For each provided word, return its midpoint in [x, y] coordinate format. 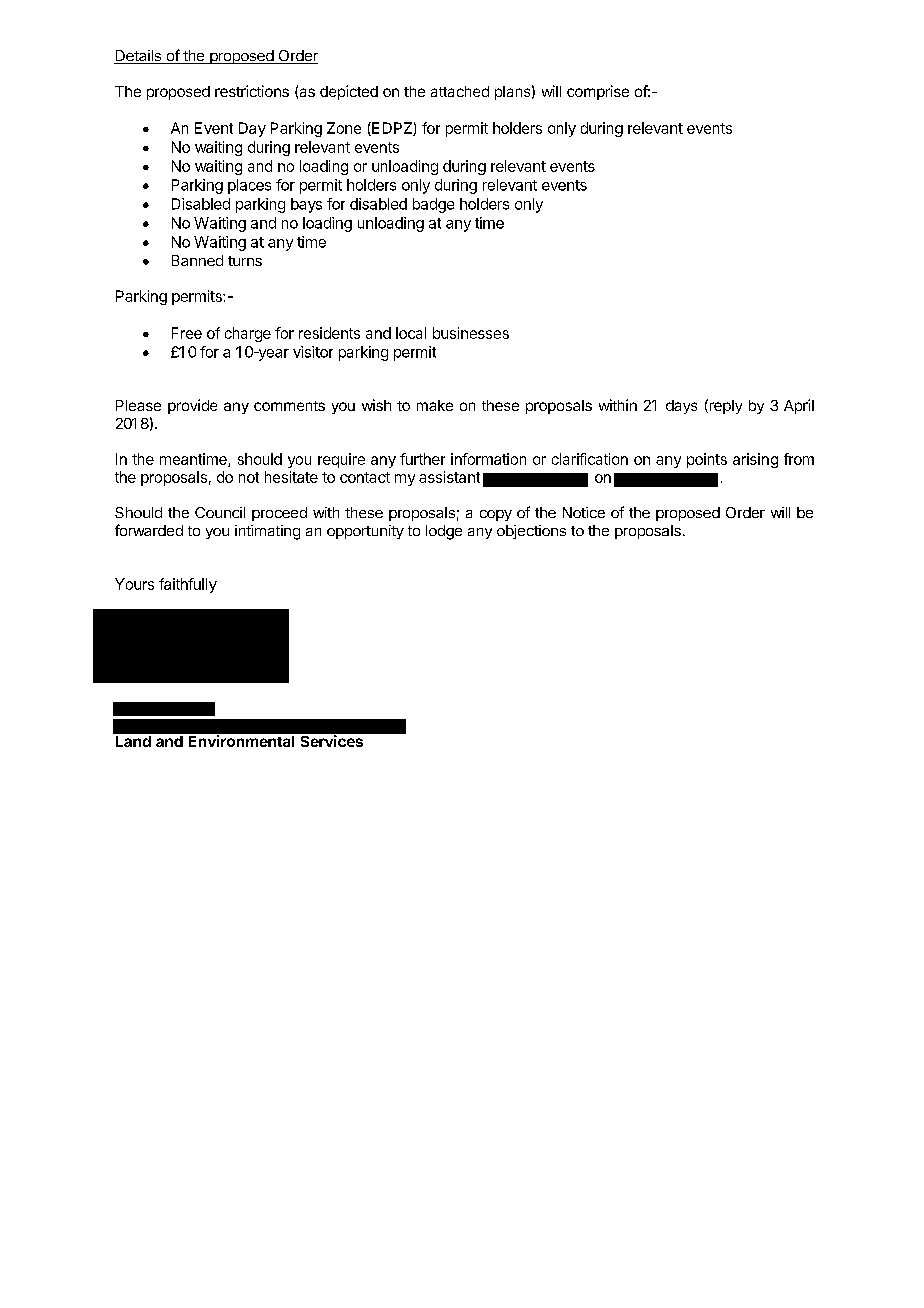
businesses [471, 333]
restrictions [252, 91]
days [681, 407]
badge [433, 205]
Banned [197, 260]
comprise [598, 92]
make [435, 405]
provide [192, 406]
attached [460, 91]
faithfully [188, 585]
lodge [444, 532]
